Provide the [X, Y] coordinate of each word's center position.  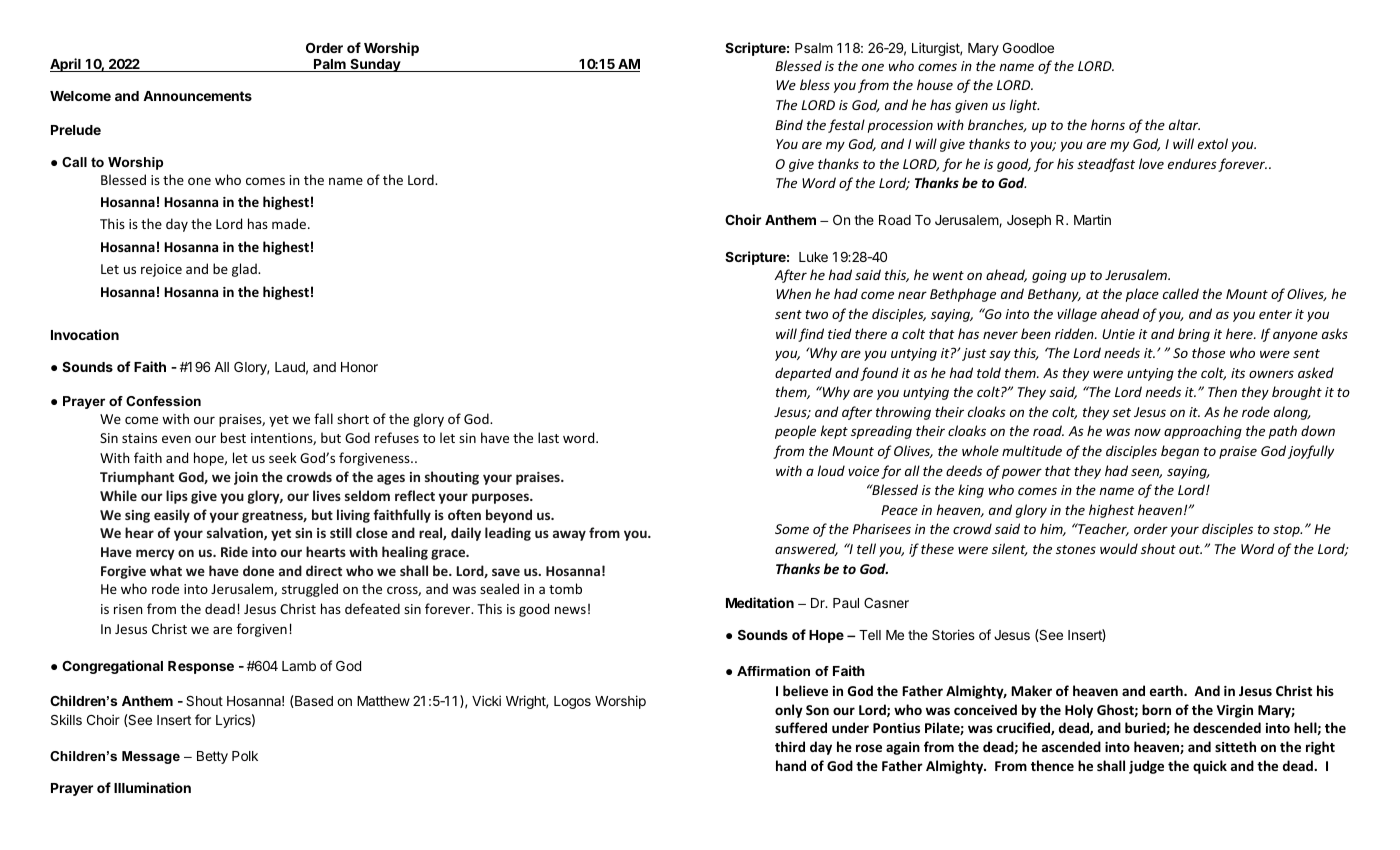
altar [1184, 124]
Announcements [197, 96]
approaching [1203, 432]
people [795, 432]
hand [791, 765]
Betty [212, 757]
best [233, 437]
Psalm [814, 48]
